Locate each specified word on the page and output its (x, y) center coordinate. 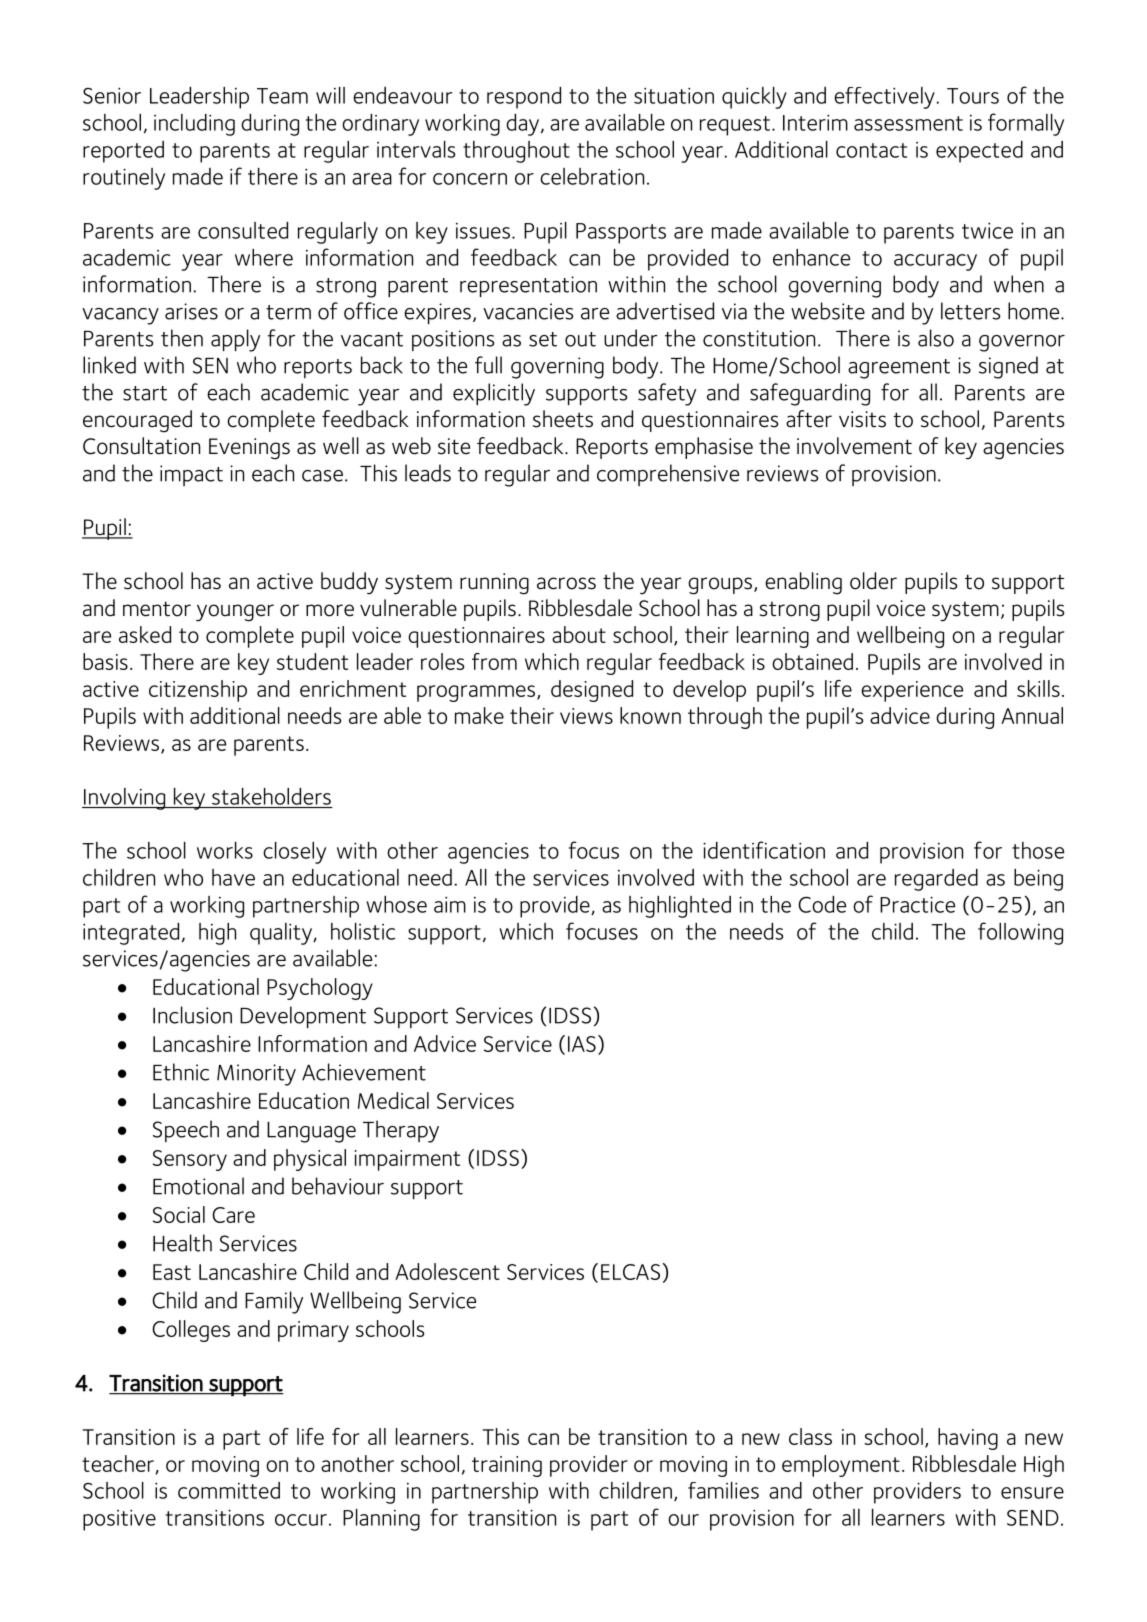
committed (229, 1490)
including (194, 125)
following (1020, 933)
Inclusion (192, 1015)
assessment (908, 123)
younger (235, 613)
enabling (803, 583)
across (566, 583)
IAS (582, 1044)
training (507, 1466)
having (968, 1439)
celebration (592, 176)
